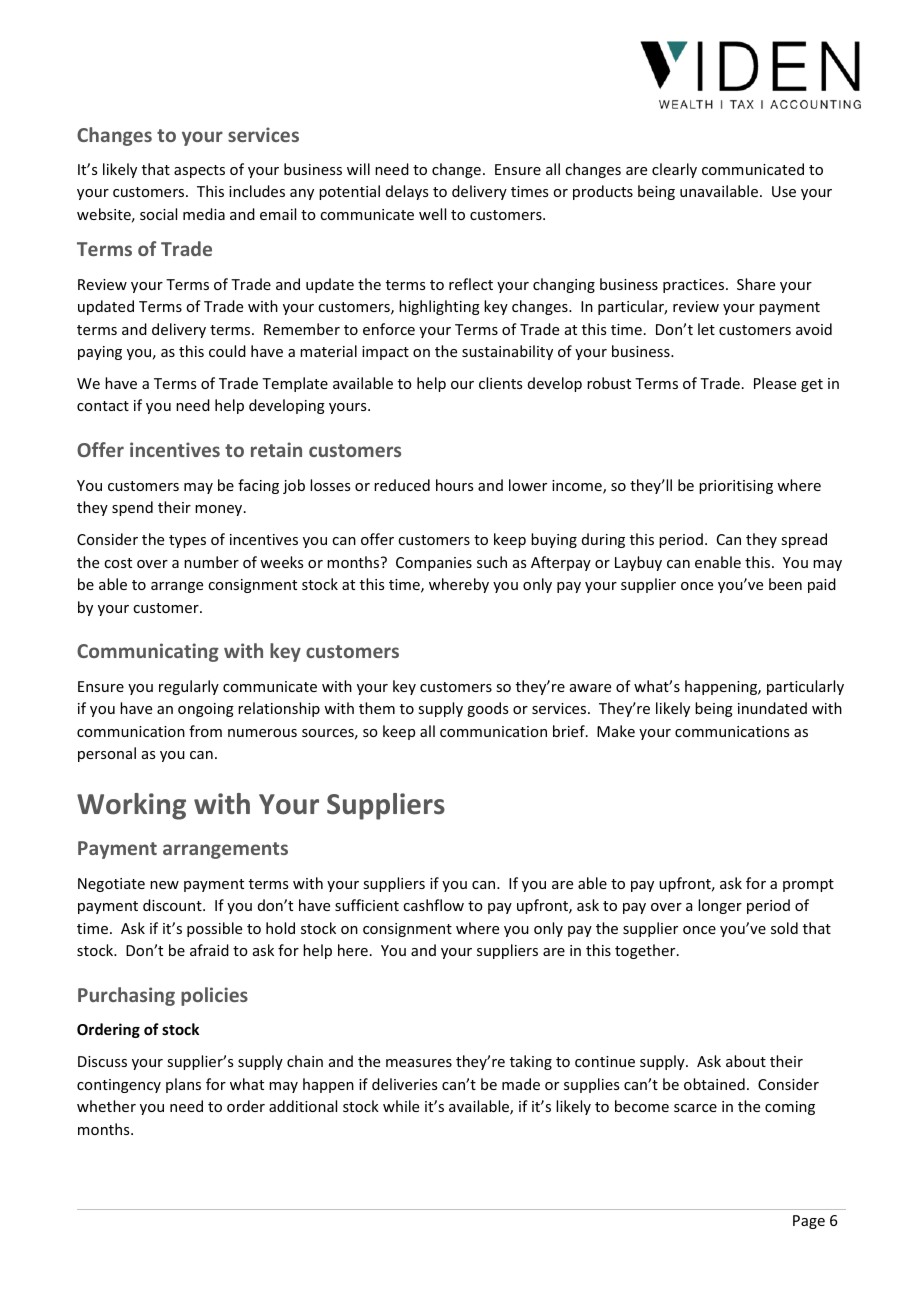 This screenshot has height=1308, width=924. I want to click on Use, so click(784, 191).
